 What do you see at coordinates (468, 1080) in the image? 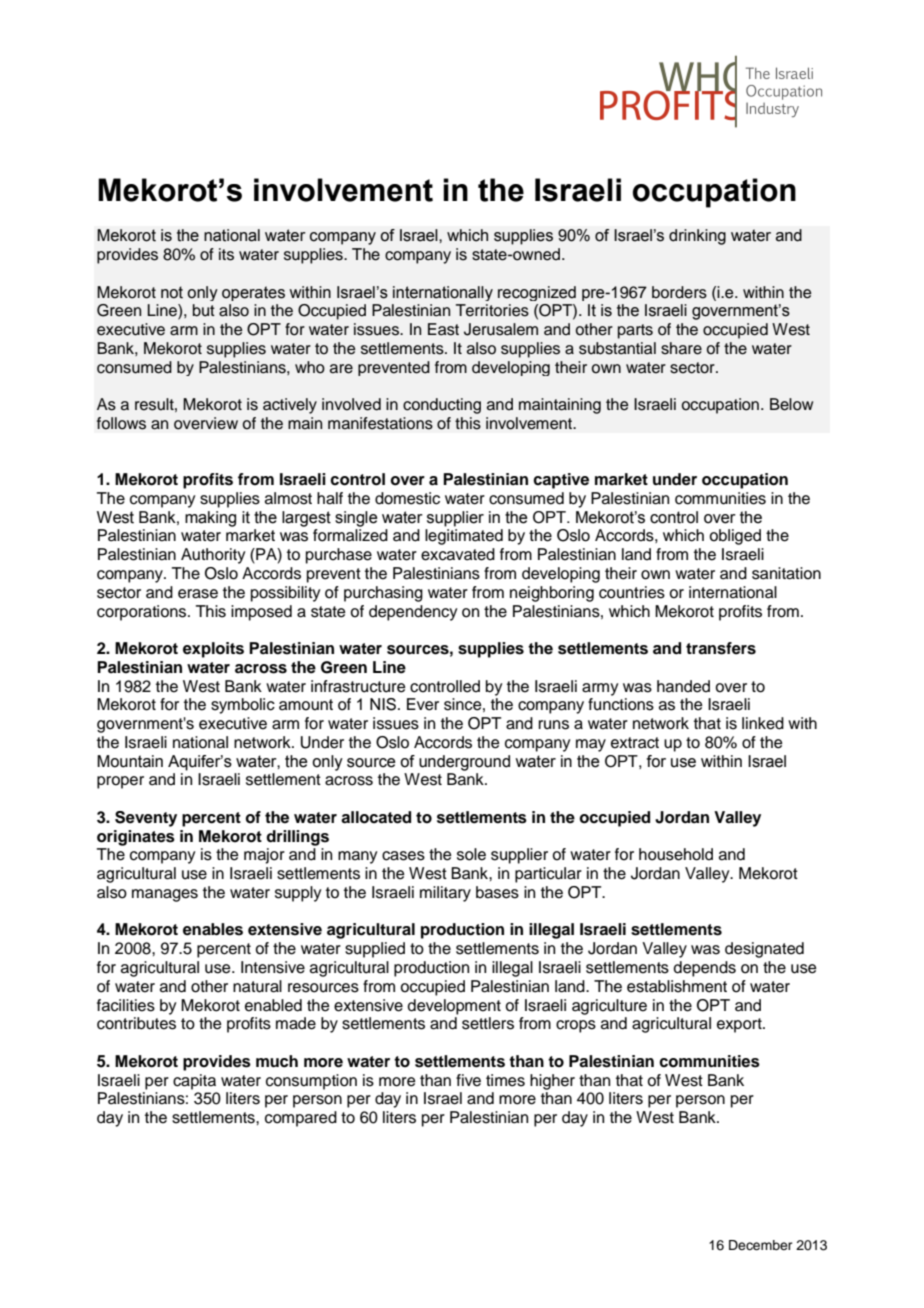
I see `five` at bounding box center [468, 1080].
